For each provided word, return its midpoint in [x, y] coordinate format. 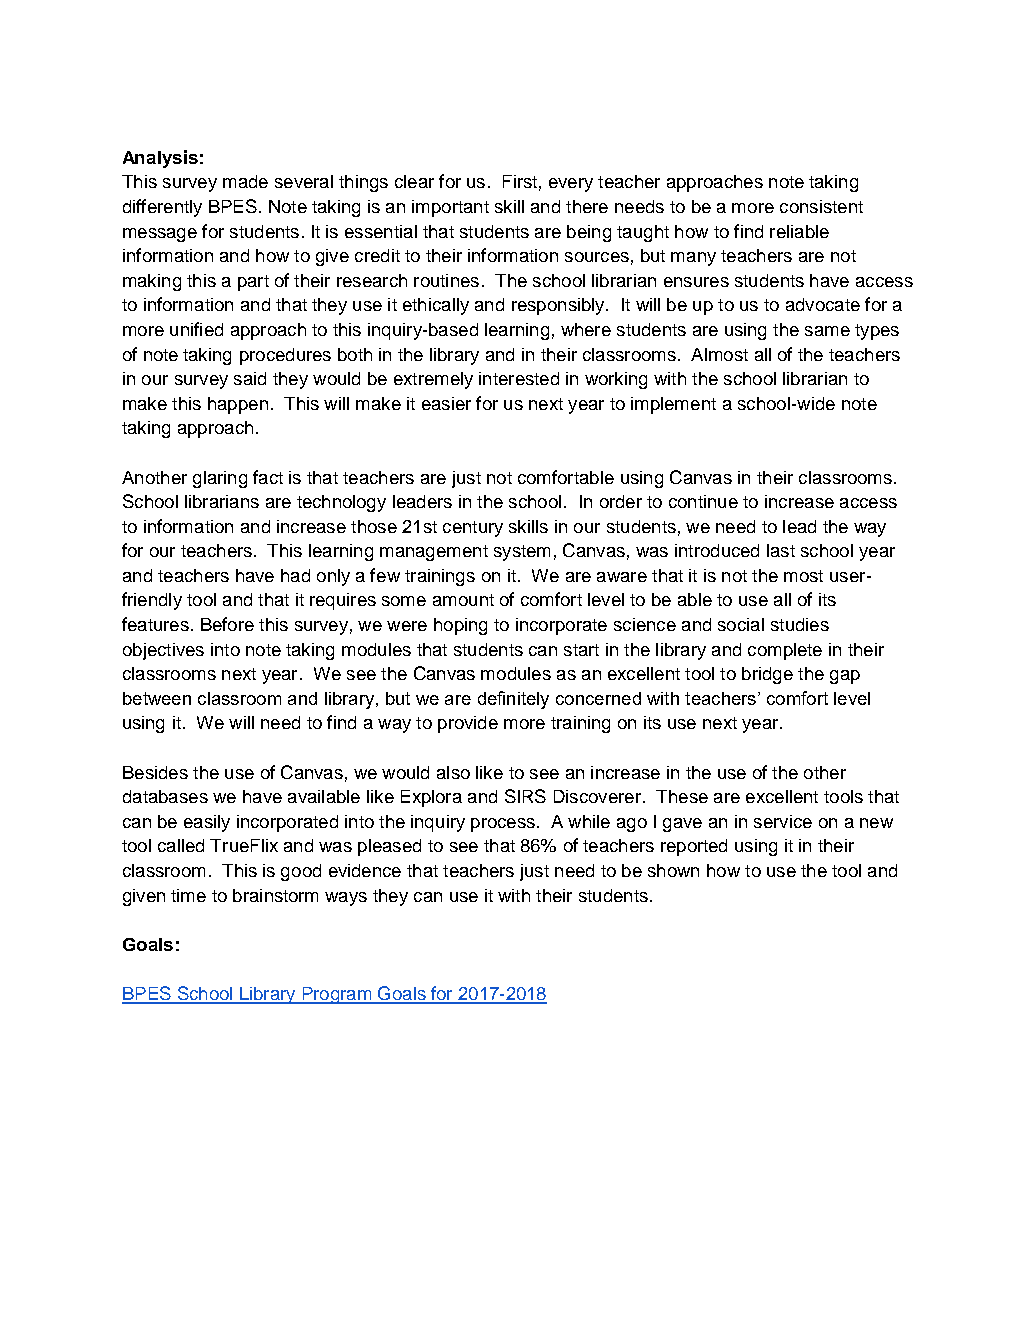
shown [673, 870]
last [781, 550]
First [520, 181]
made [245, 181]
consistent [821, 206]
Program [336, 995]
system [522, 553]
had [295, 575]
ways [346, 899]
